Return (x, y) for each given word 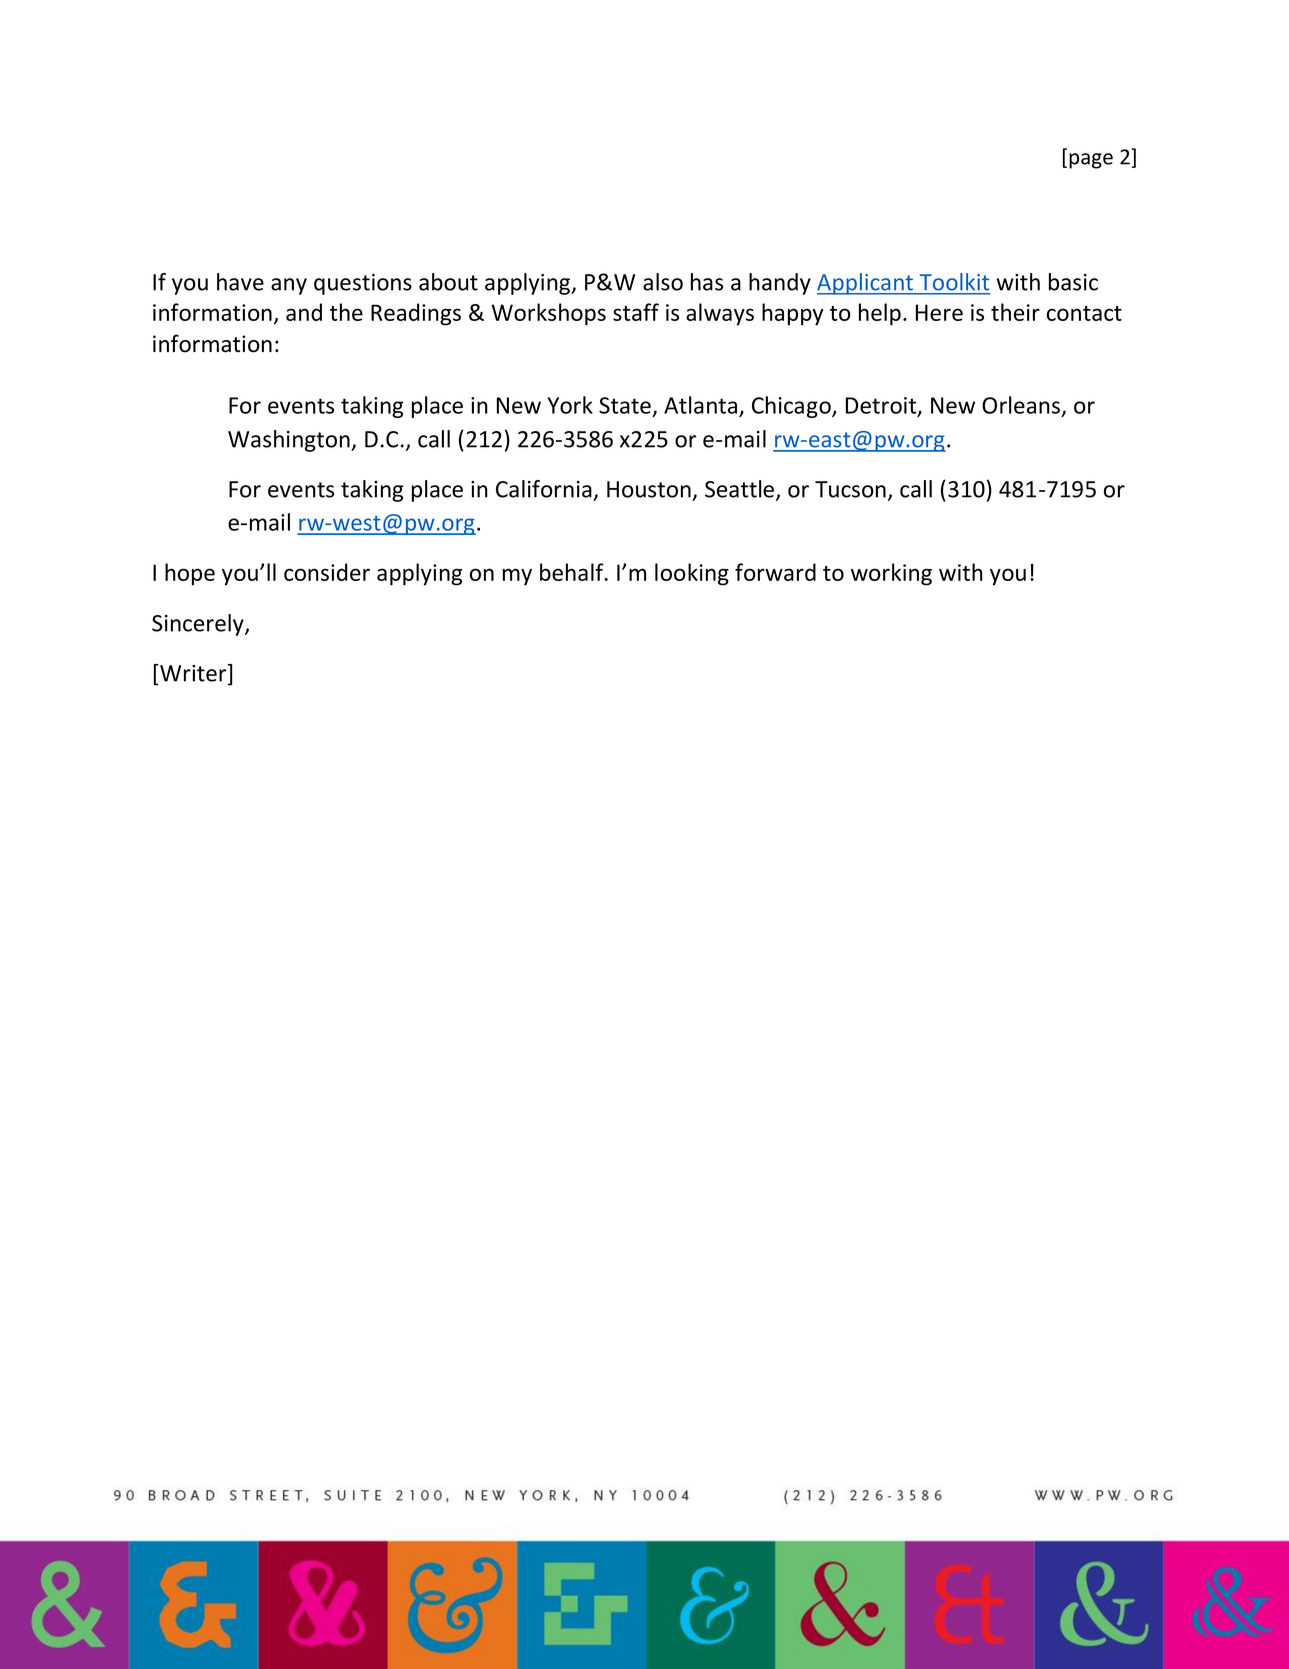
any (289, 286)
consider (327, 572)
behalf (573, 572)
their (1015, 312)
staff (636, 312)
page (1091, 161)
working (891, 574)
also (663, 282)
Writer (194, 674)
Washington (290, 441)
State (625, 405)
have (240, 282)
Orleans (1022, 406)
